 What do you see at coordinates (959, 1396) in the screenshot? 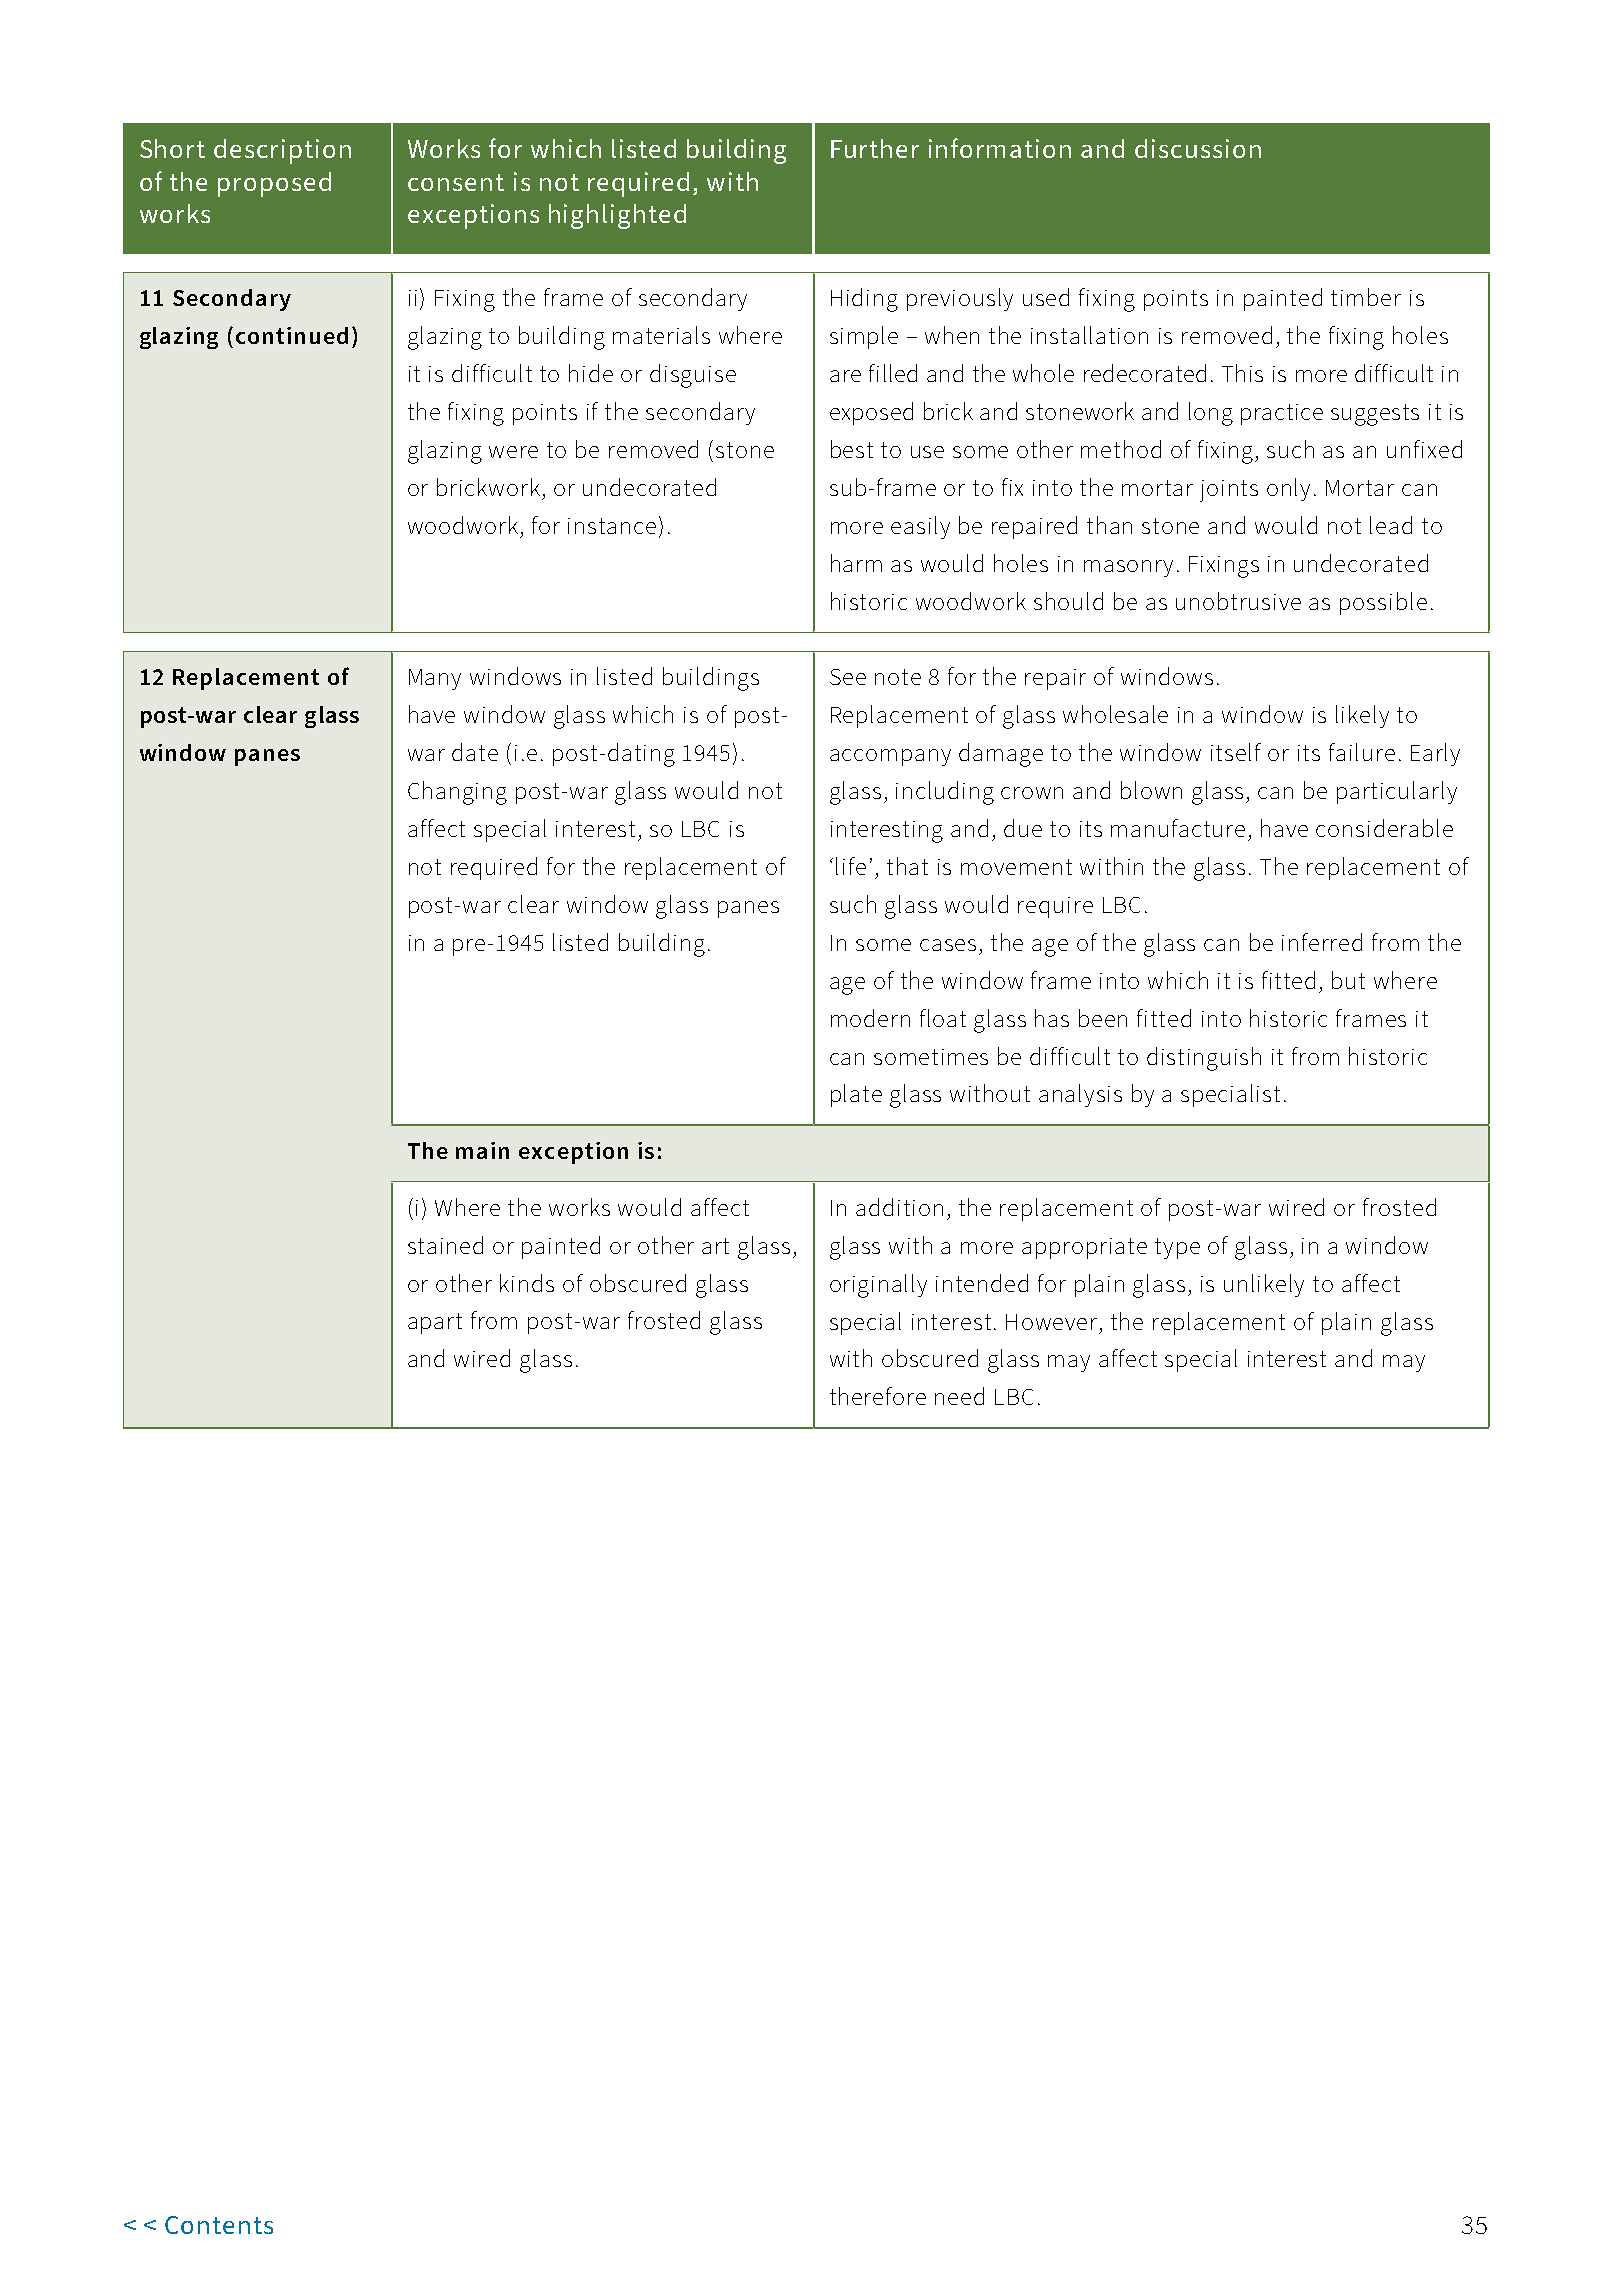
I see `need` at bounding box center [959, 1396].
